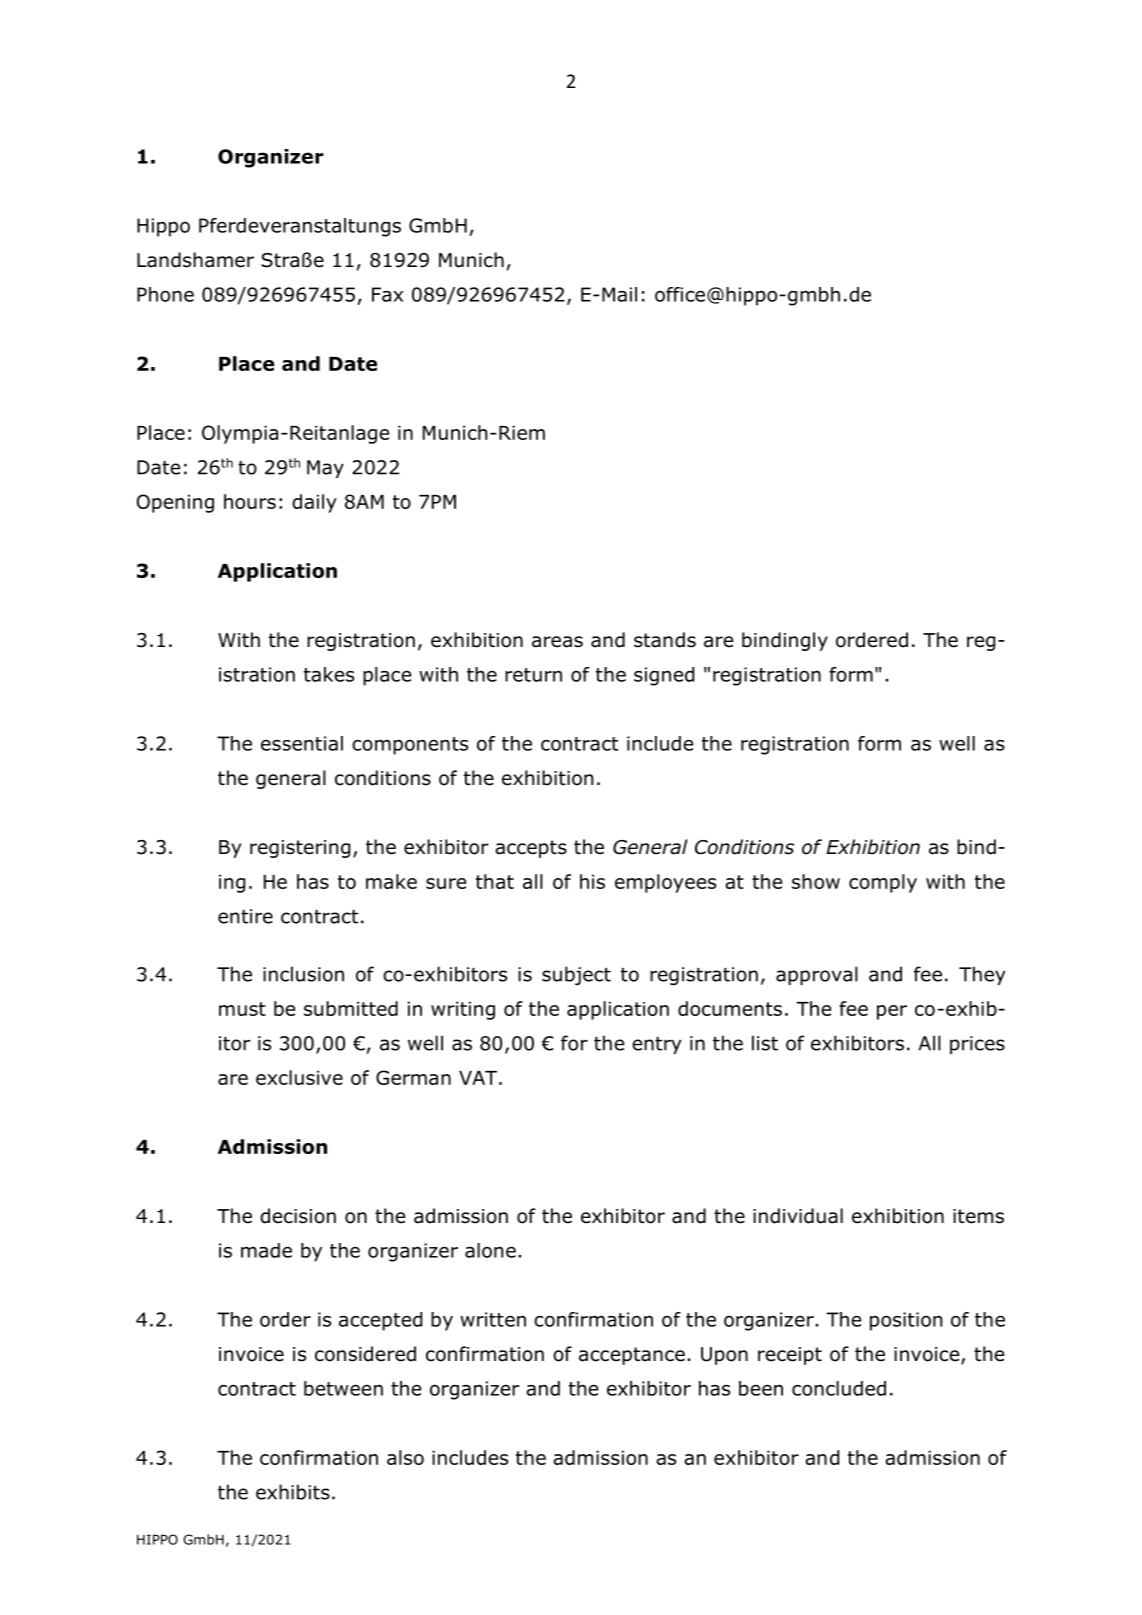 The width and height of the screenshot is (1142, 1615). Describe the element at coordinates (343, 1388) in the screenshot. I see `between` at that location.
